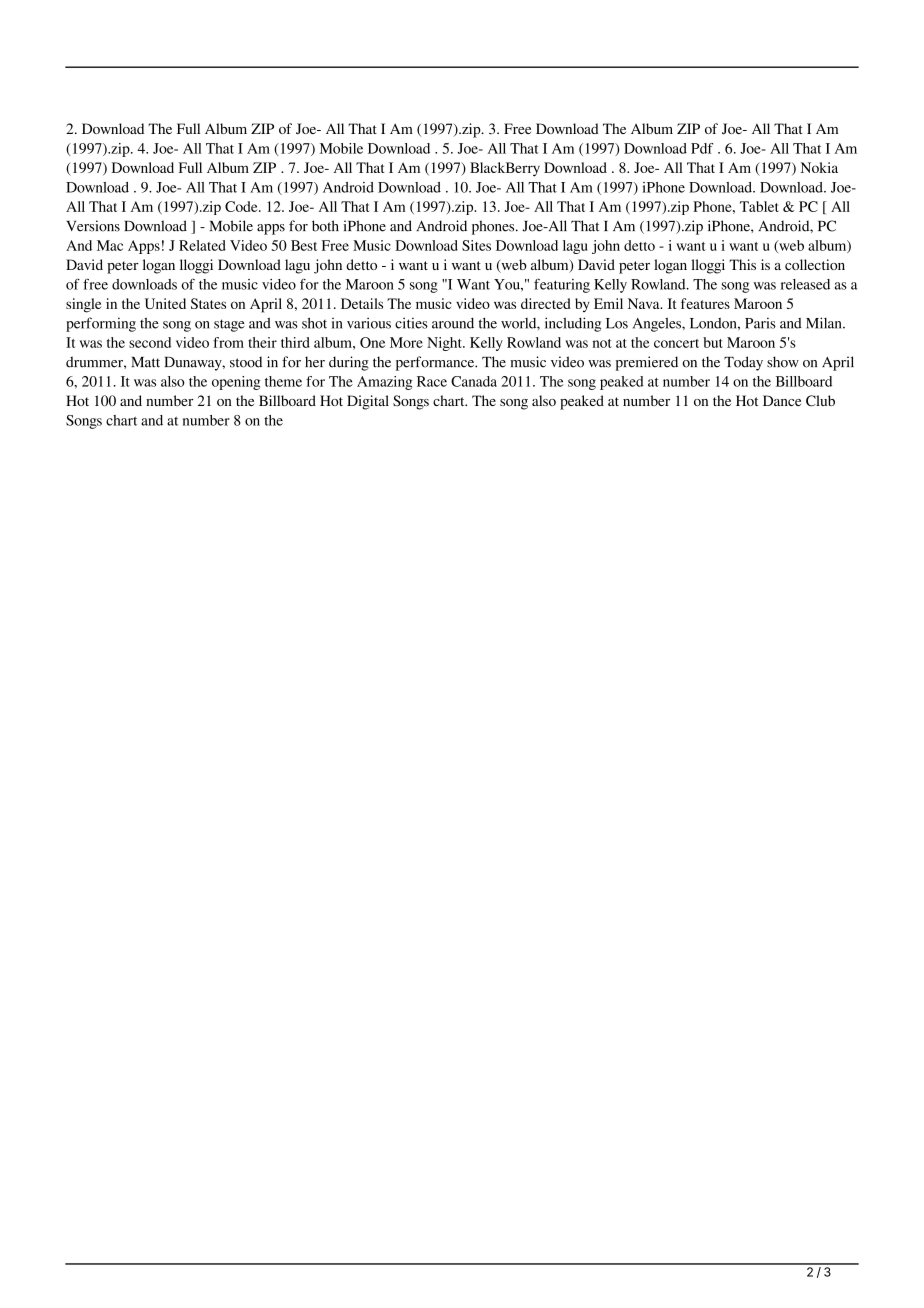 This document has width=924, height=1308. Describe the element at coordinates (165, 303) in the document. I see `United` at that location.
